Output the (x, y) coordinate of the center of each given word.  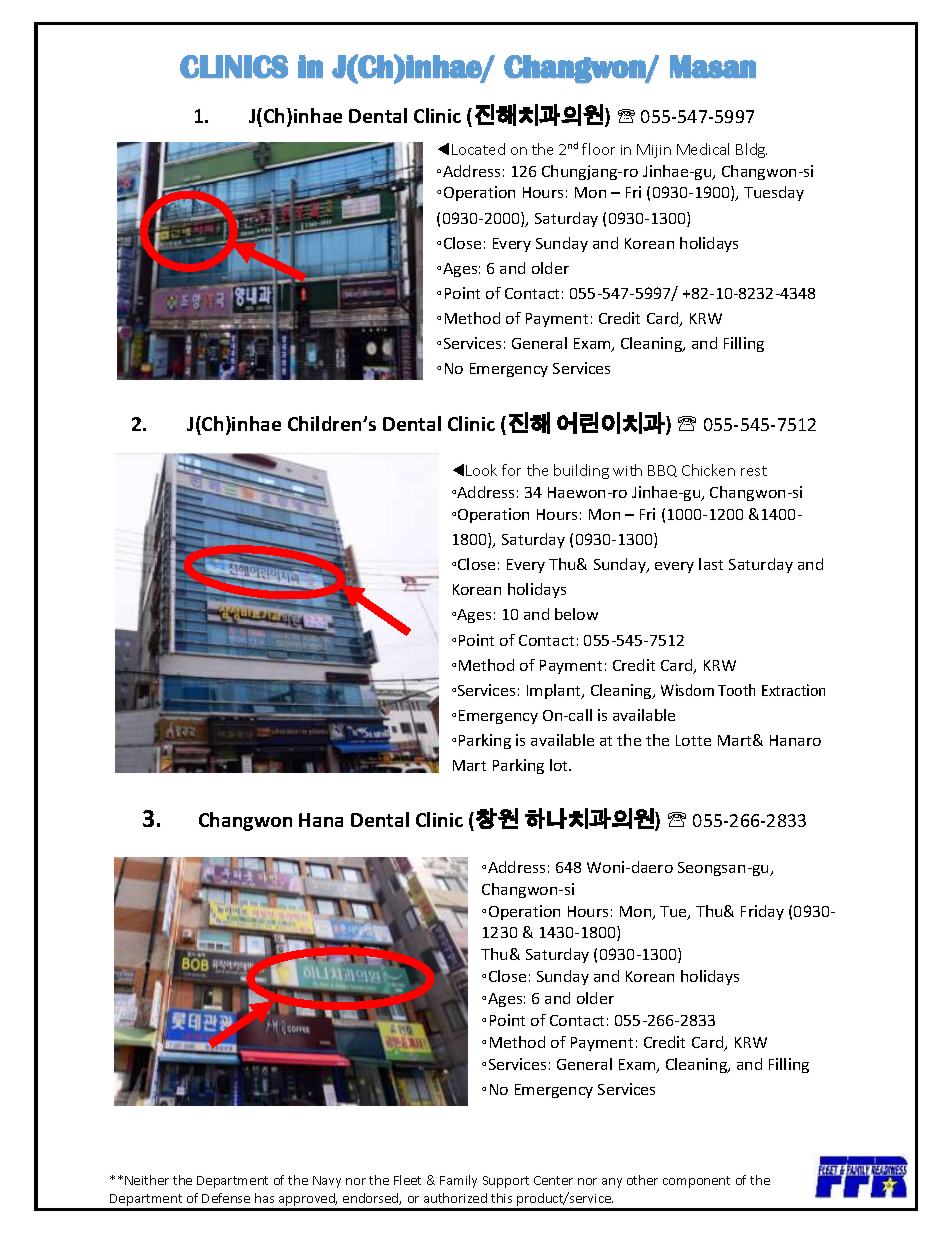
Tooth (736, 690)
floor (598, 149)
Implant (555, 691)
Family (458, 1181)
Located (478, 149)
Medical (703, 149)
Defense (226, 1198)
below (576, 614)
